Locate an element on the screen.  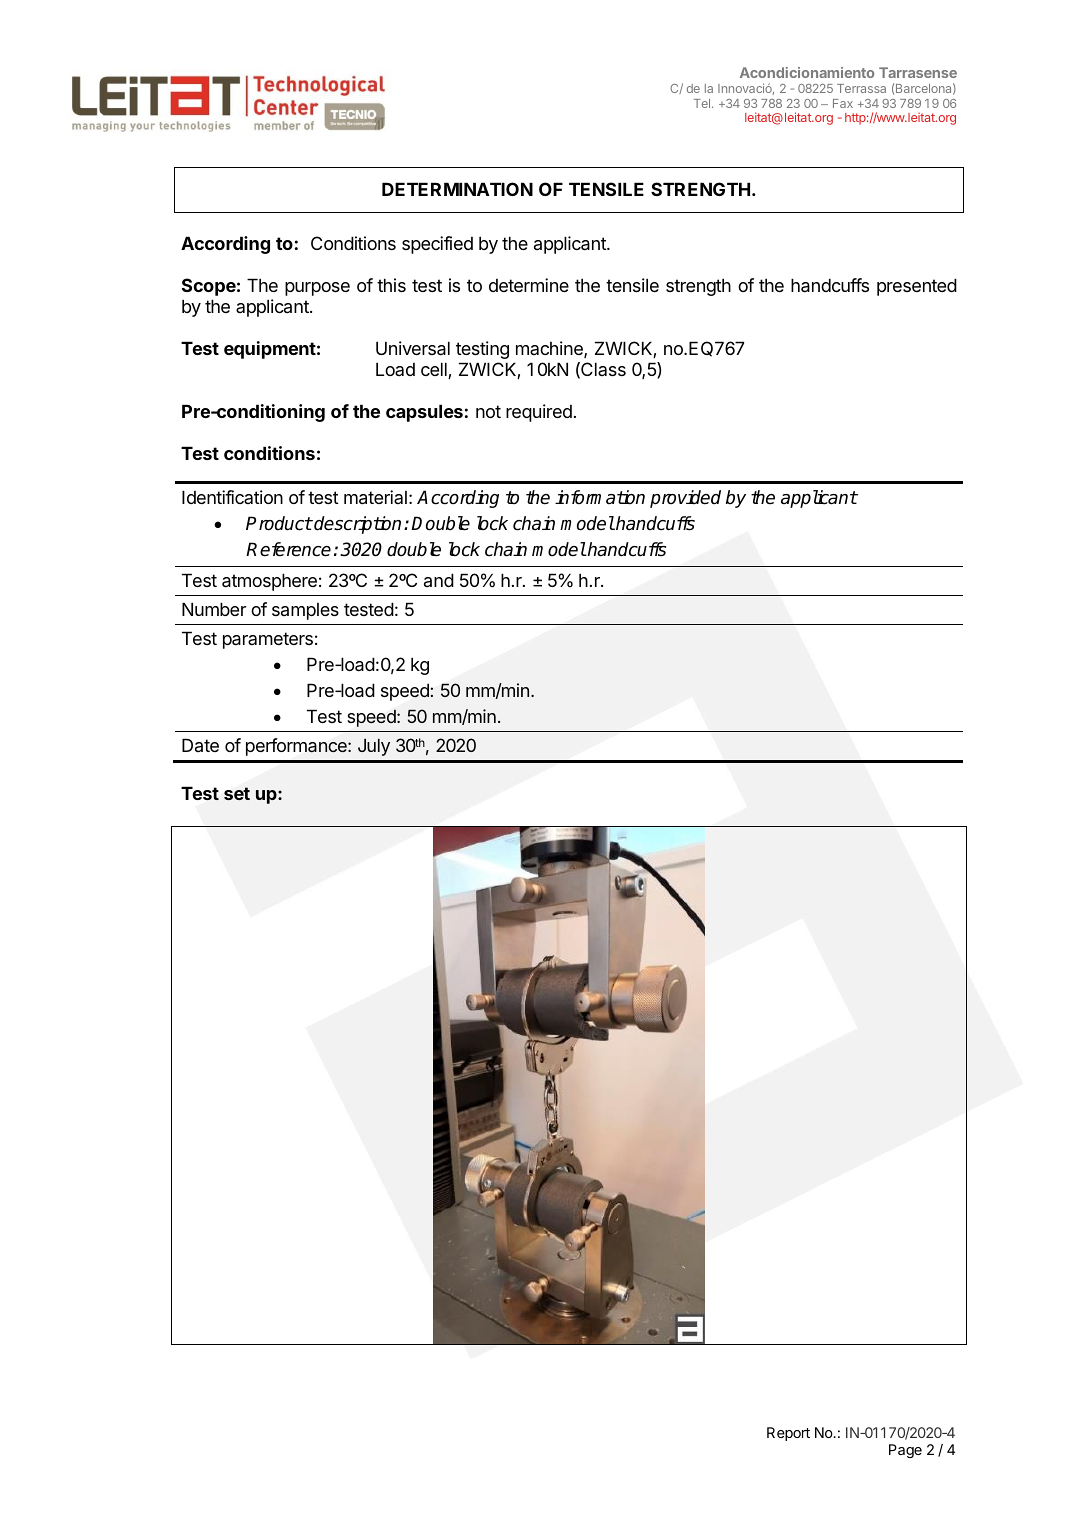
provided is located at coordinates (685, 499).
